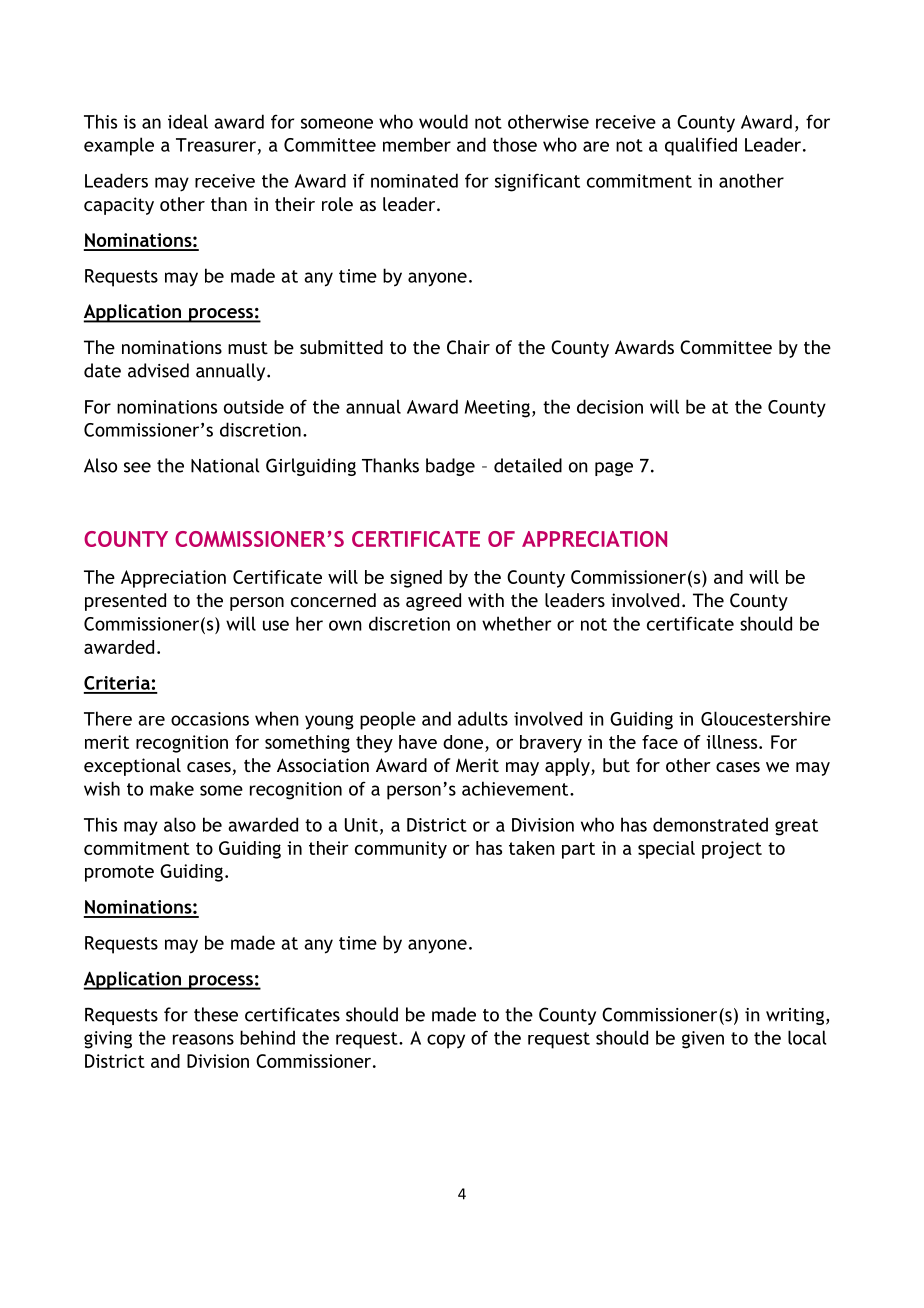  I want to click on presented, so click(125, 602).
